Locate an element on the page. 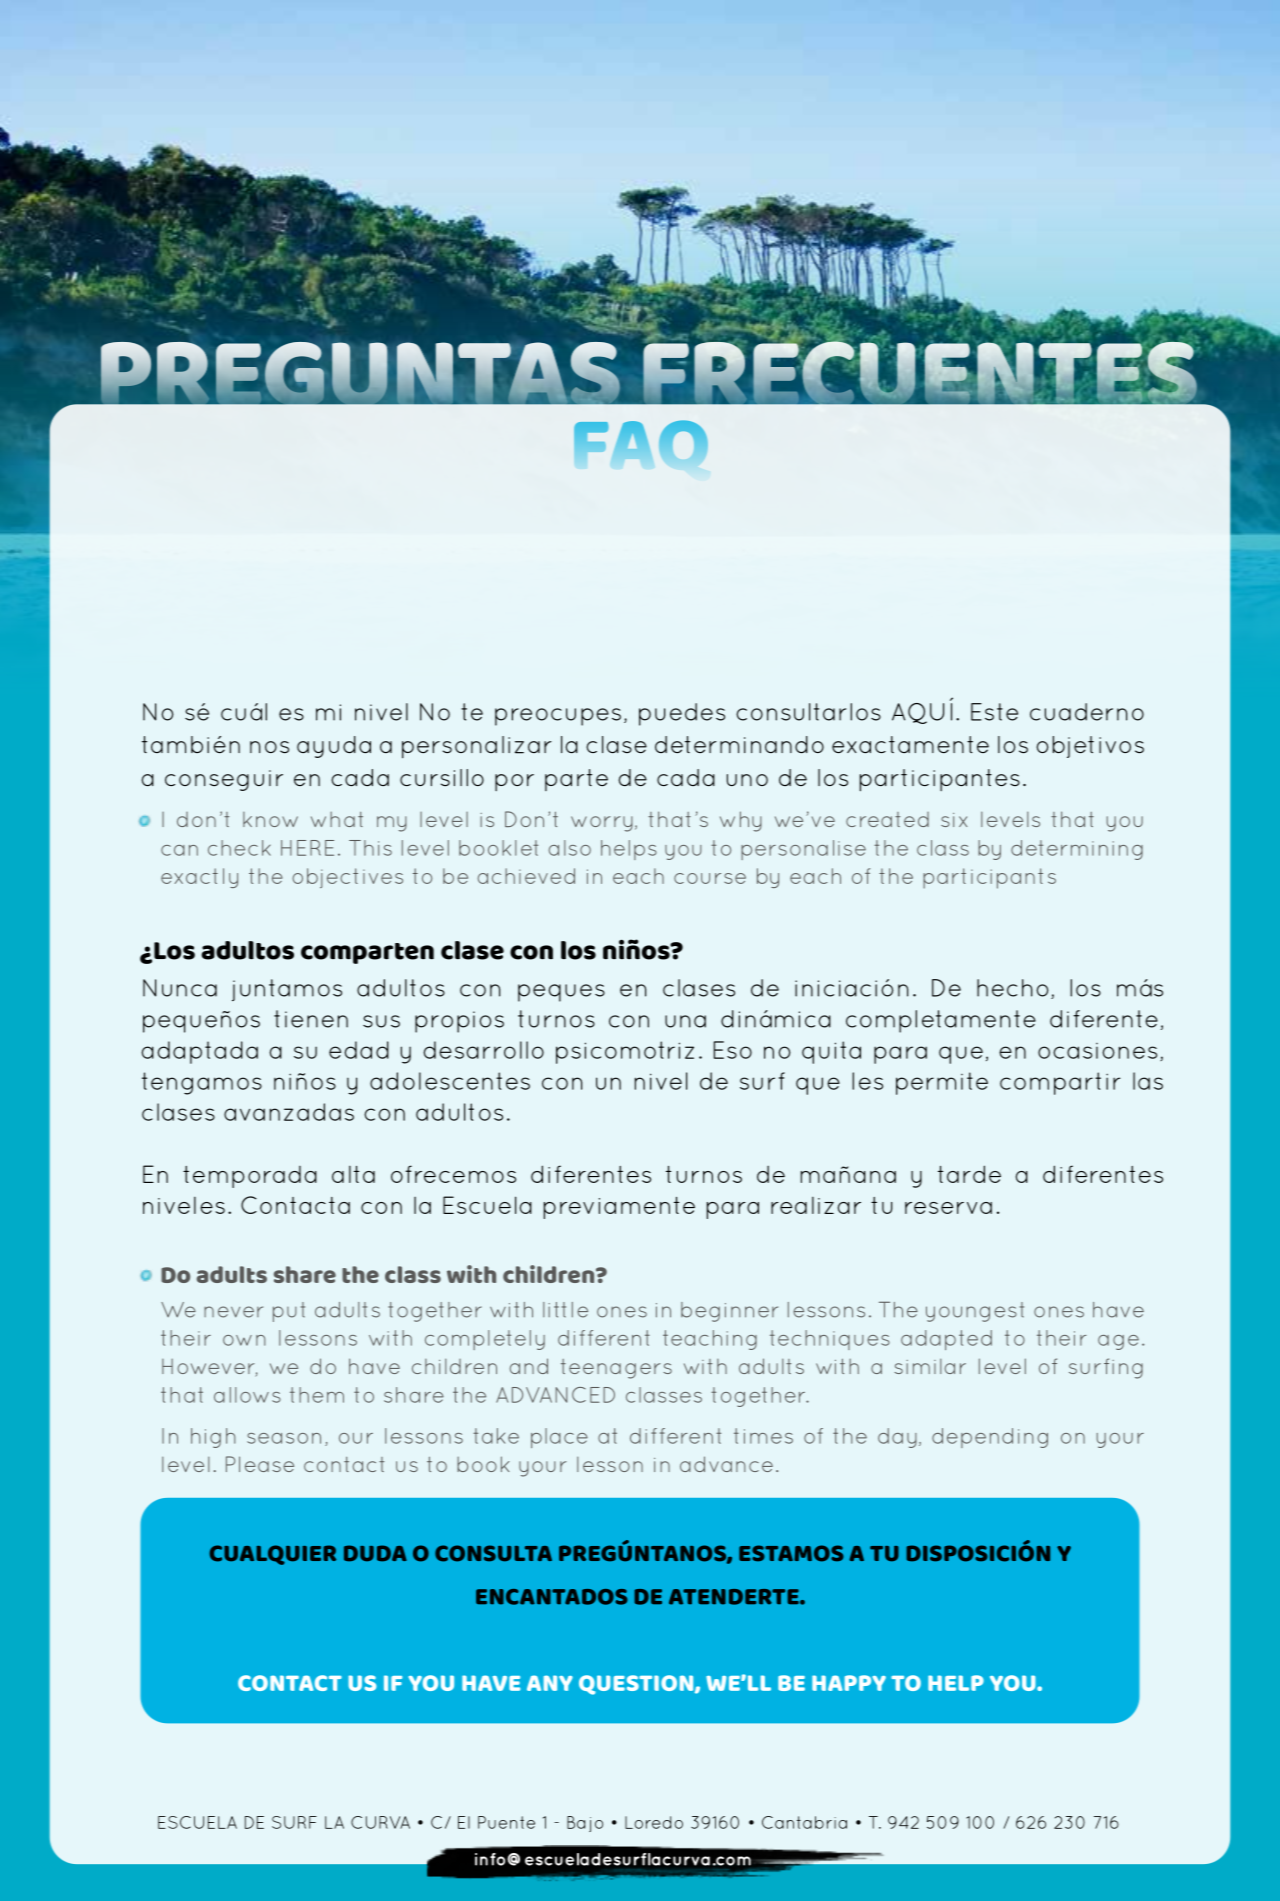  puedes is located at coordinates (682, 714).
